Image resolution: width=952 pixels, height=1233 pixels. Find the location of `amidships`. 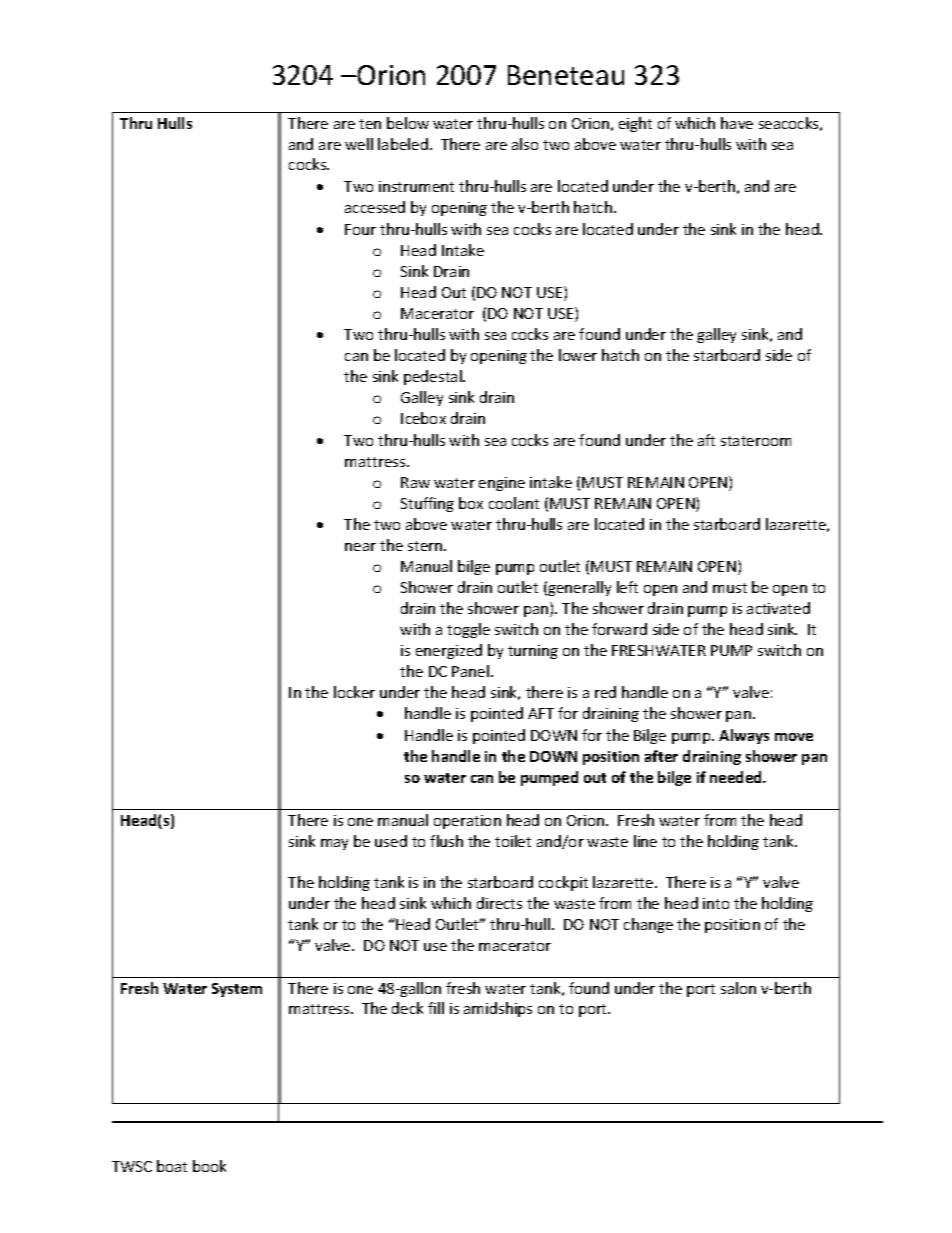

amidships is located at coordinates (498, 1009).
